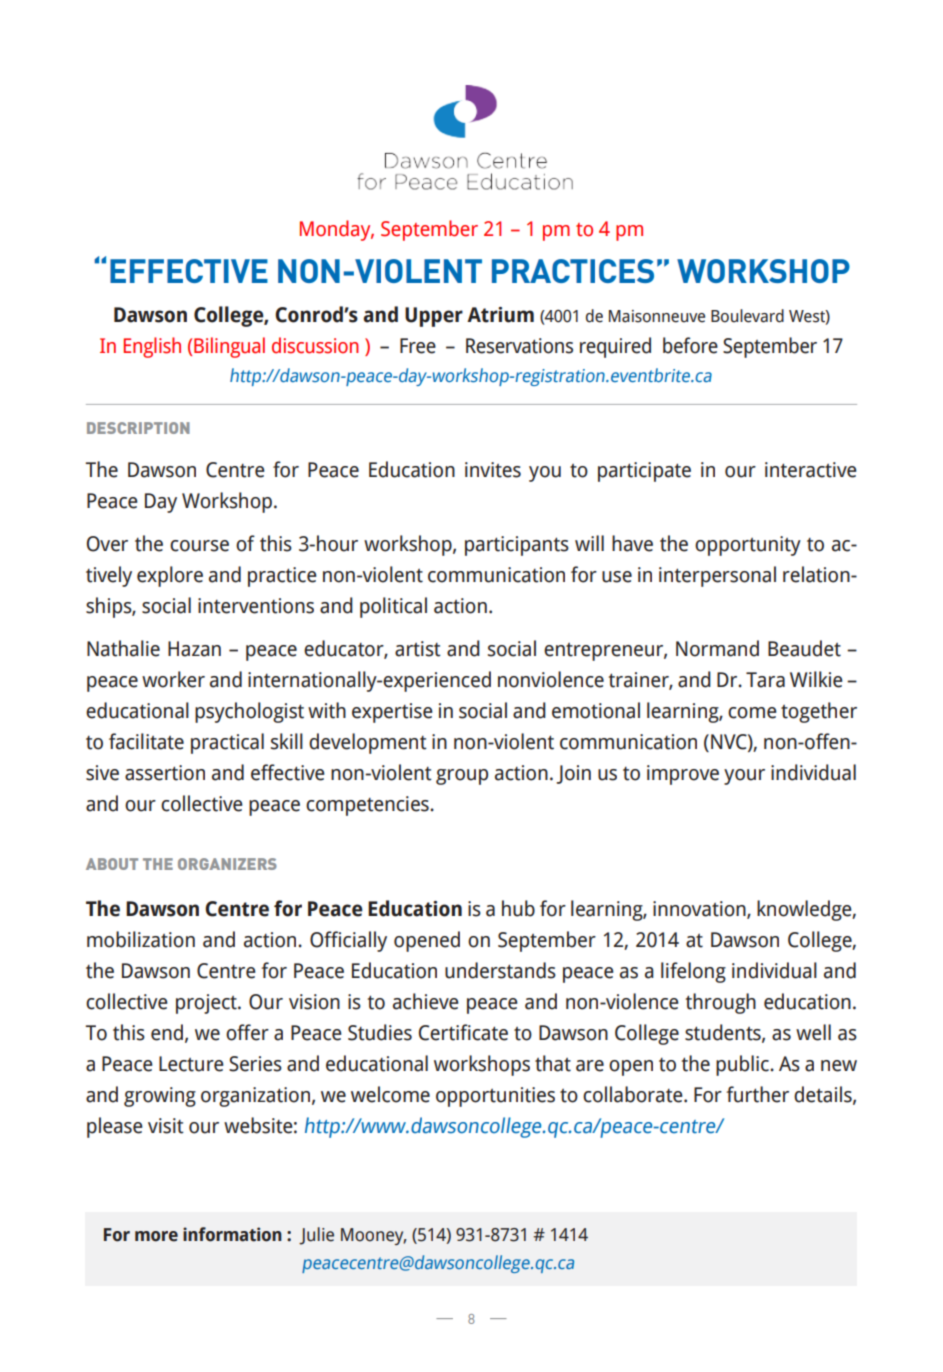 The width and height of the screenshot is (943, 1372). Describe the element at coordinates (747, 316) in the screenshot. I see `Boulevard` at that location.
